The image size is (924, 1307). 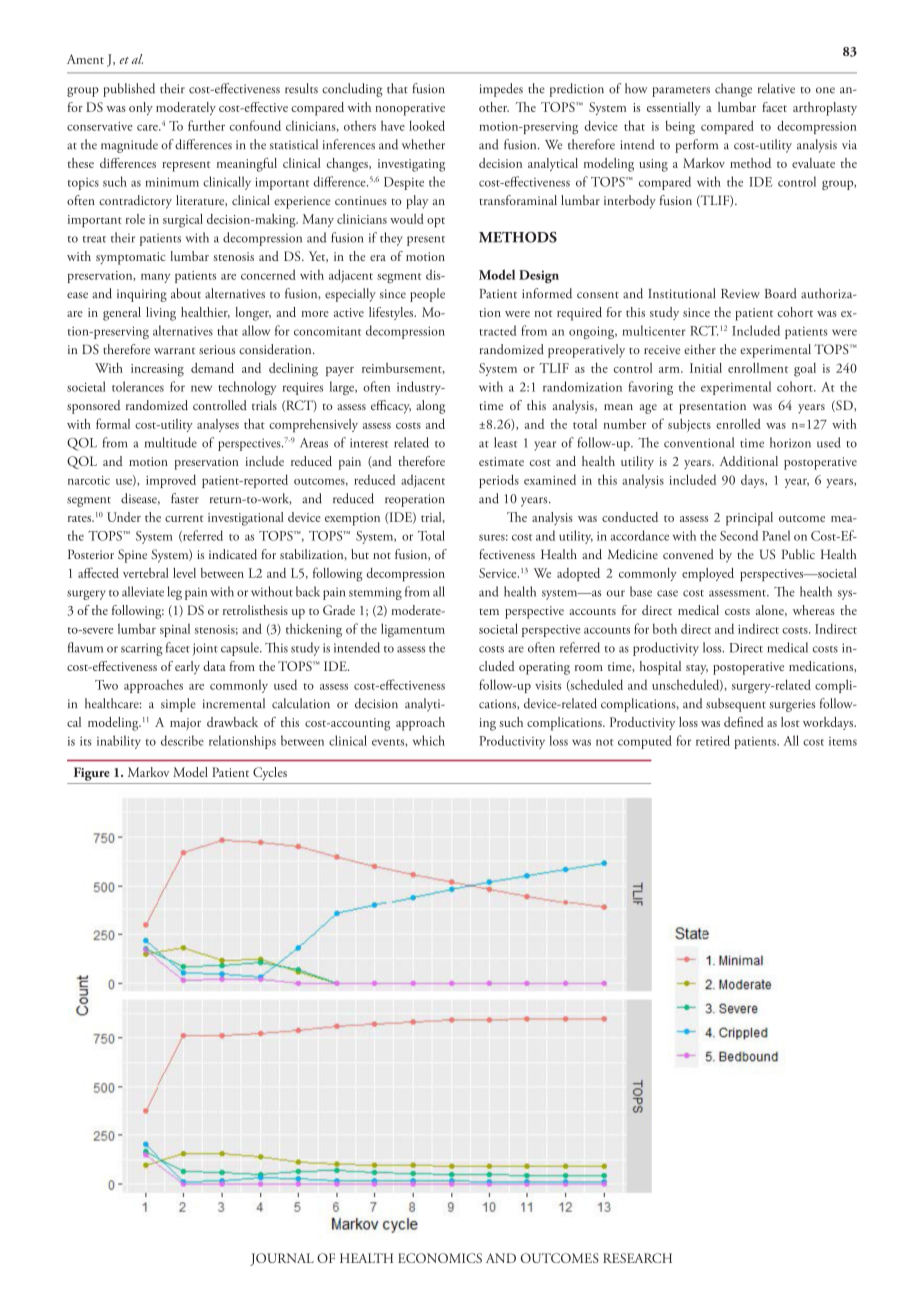 What do you see at coordinates (548, 685) in the screenshot?
I see `visits` at bounding box center [548, 685].
